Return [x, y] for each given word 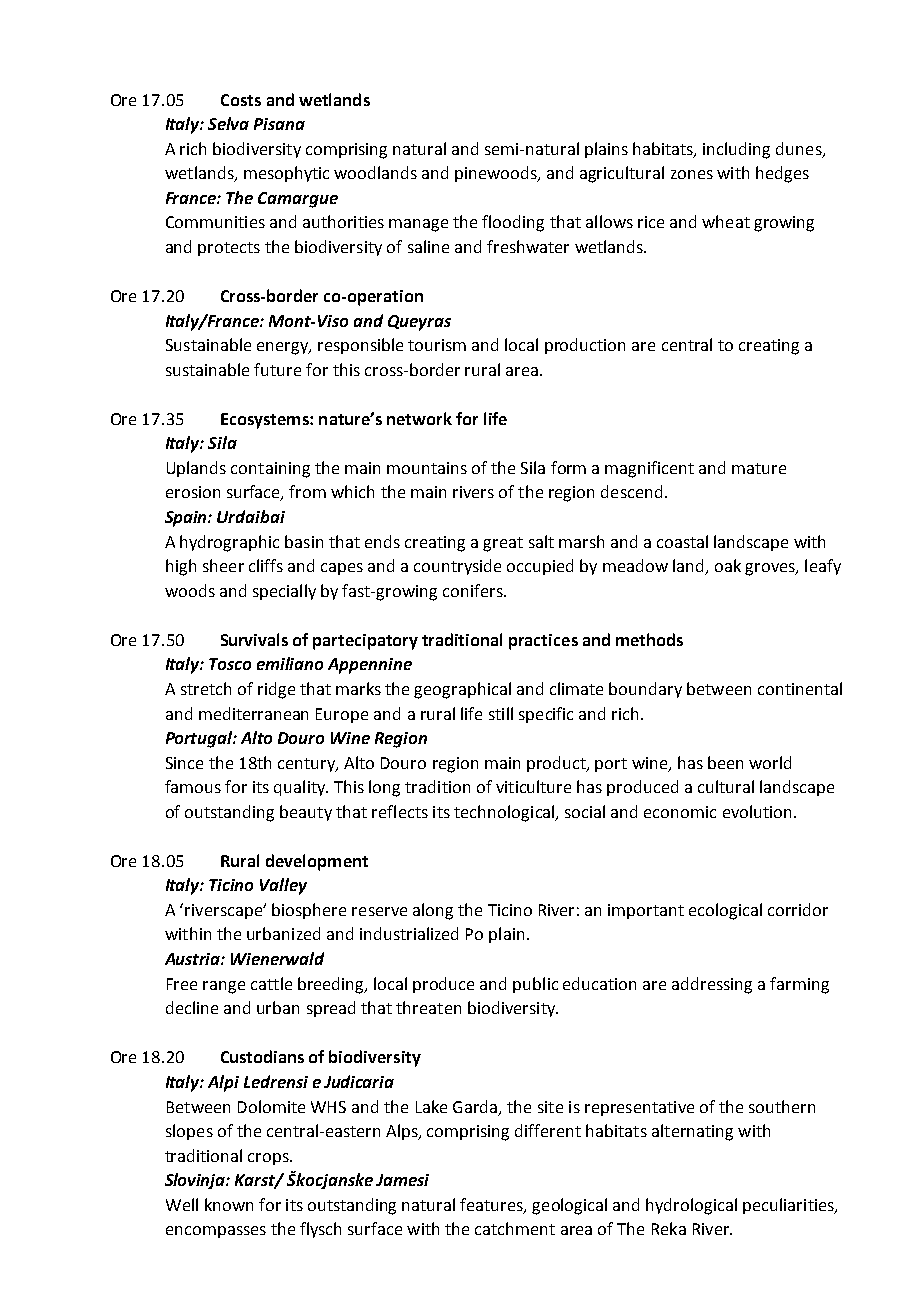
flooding [513, 223]
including [736, 150]
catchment [515, 1228]
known [229, 1204]
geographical [462, 690]
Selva [228, 123]
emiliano [290, 663]
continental [800, 688]
